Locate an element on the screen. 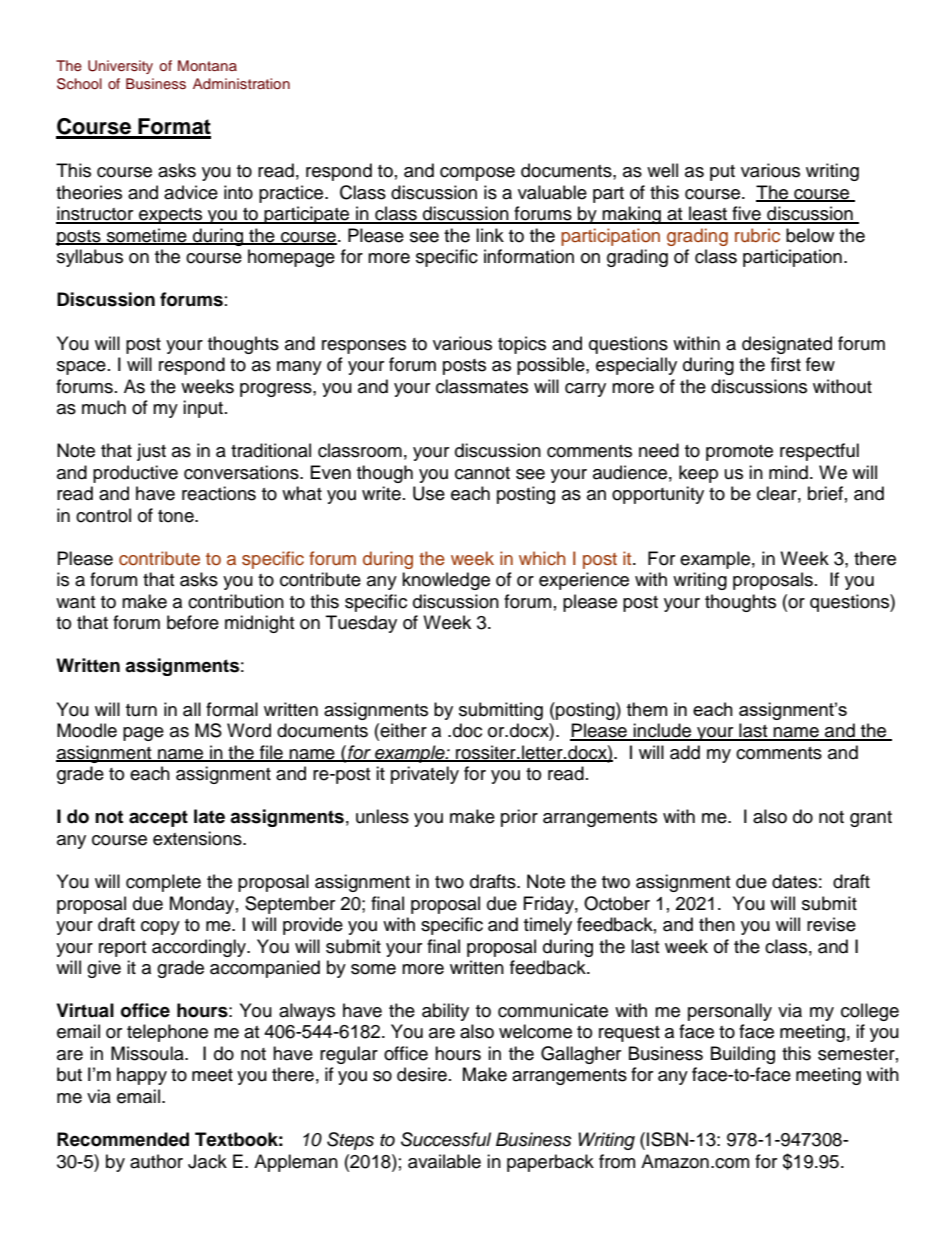 The image size is (952, 1233). complete is located at coordinates (163, 883).
